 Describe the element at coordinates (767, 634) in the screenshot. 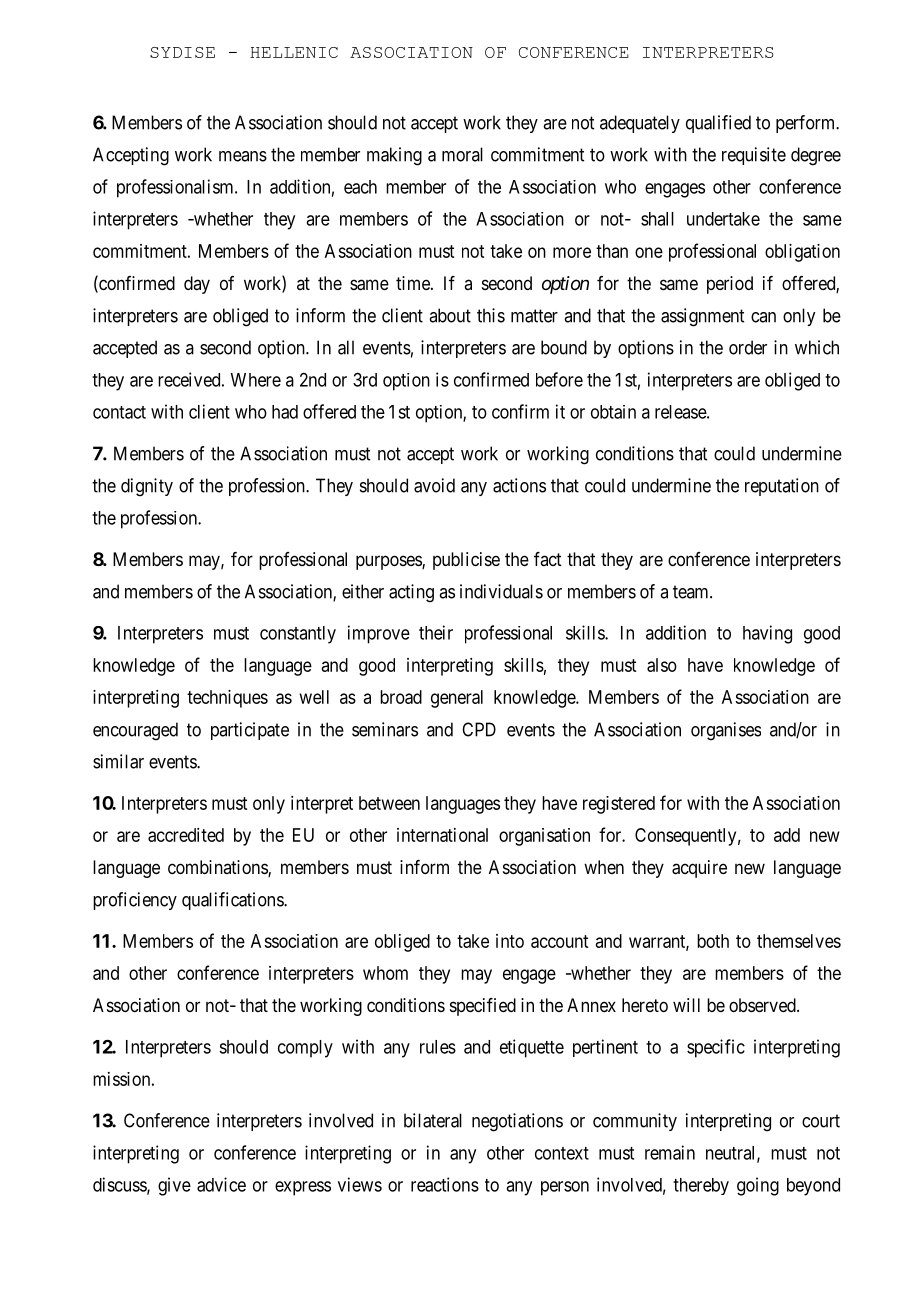

I see `having` at that location.
